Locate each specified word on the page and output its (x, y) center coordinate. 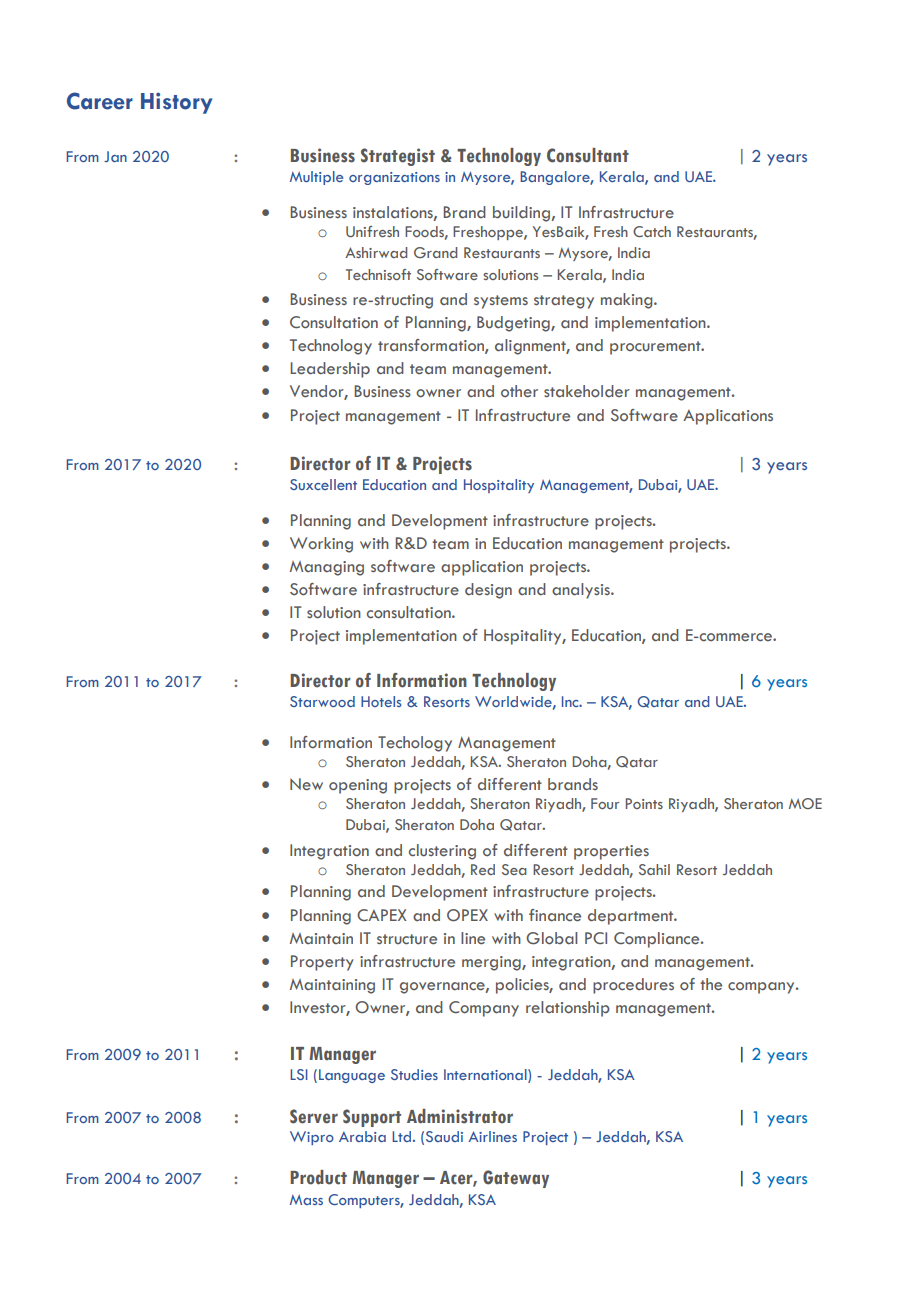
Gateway (516, 1179)
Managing (327, 568)
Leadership (330, 370)
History (176, 103)
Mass (306, 1199)
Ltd (401, 1136)
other (519, 391)
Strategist (398, 157)
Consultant (588, 155)
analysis (582, 591)
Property (322, 963)
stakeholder (587, 391)
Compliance (658, 940)
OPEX (467, 915)
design (488, 591)
